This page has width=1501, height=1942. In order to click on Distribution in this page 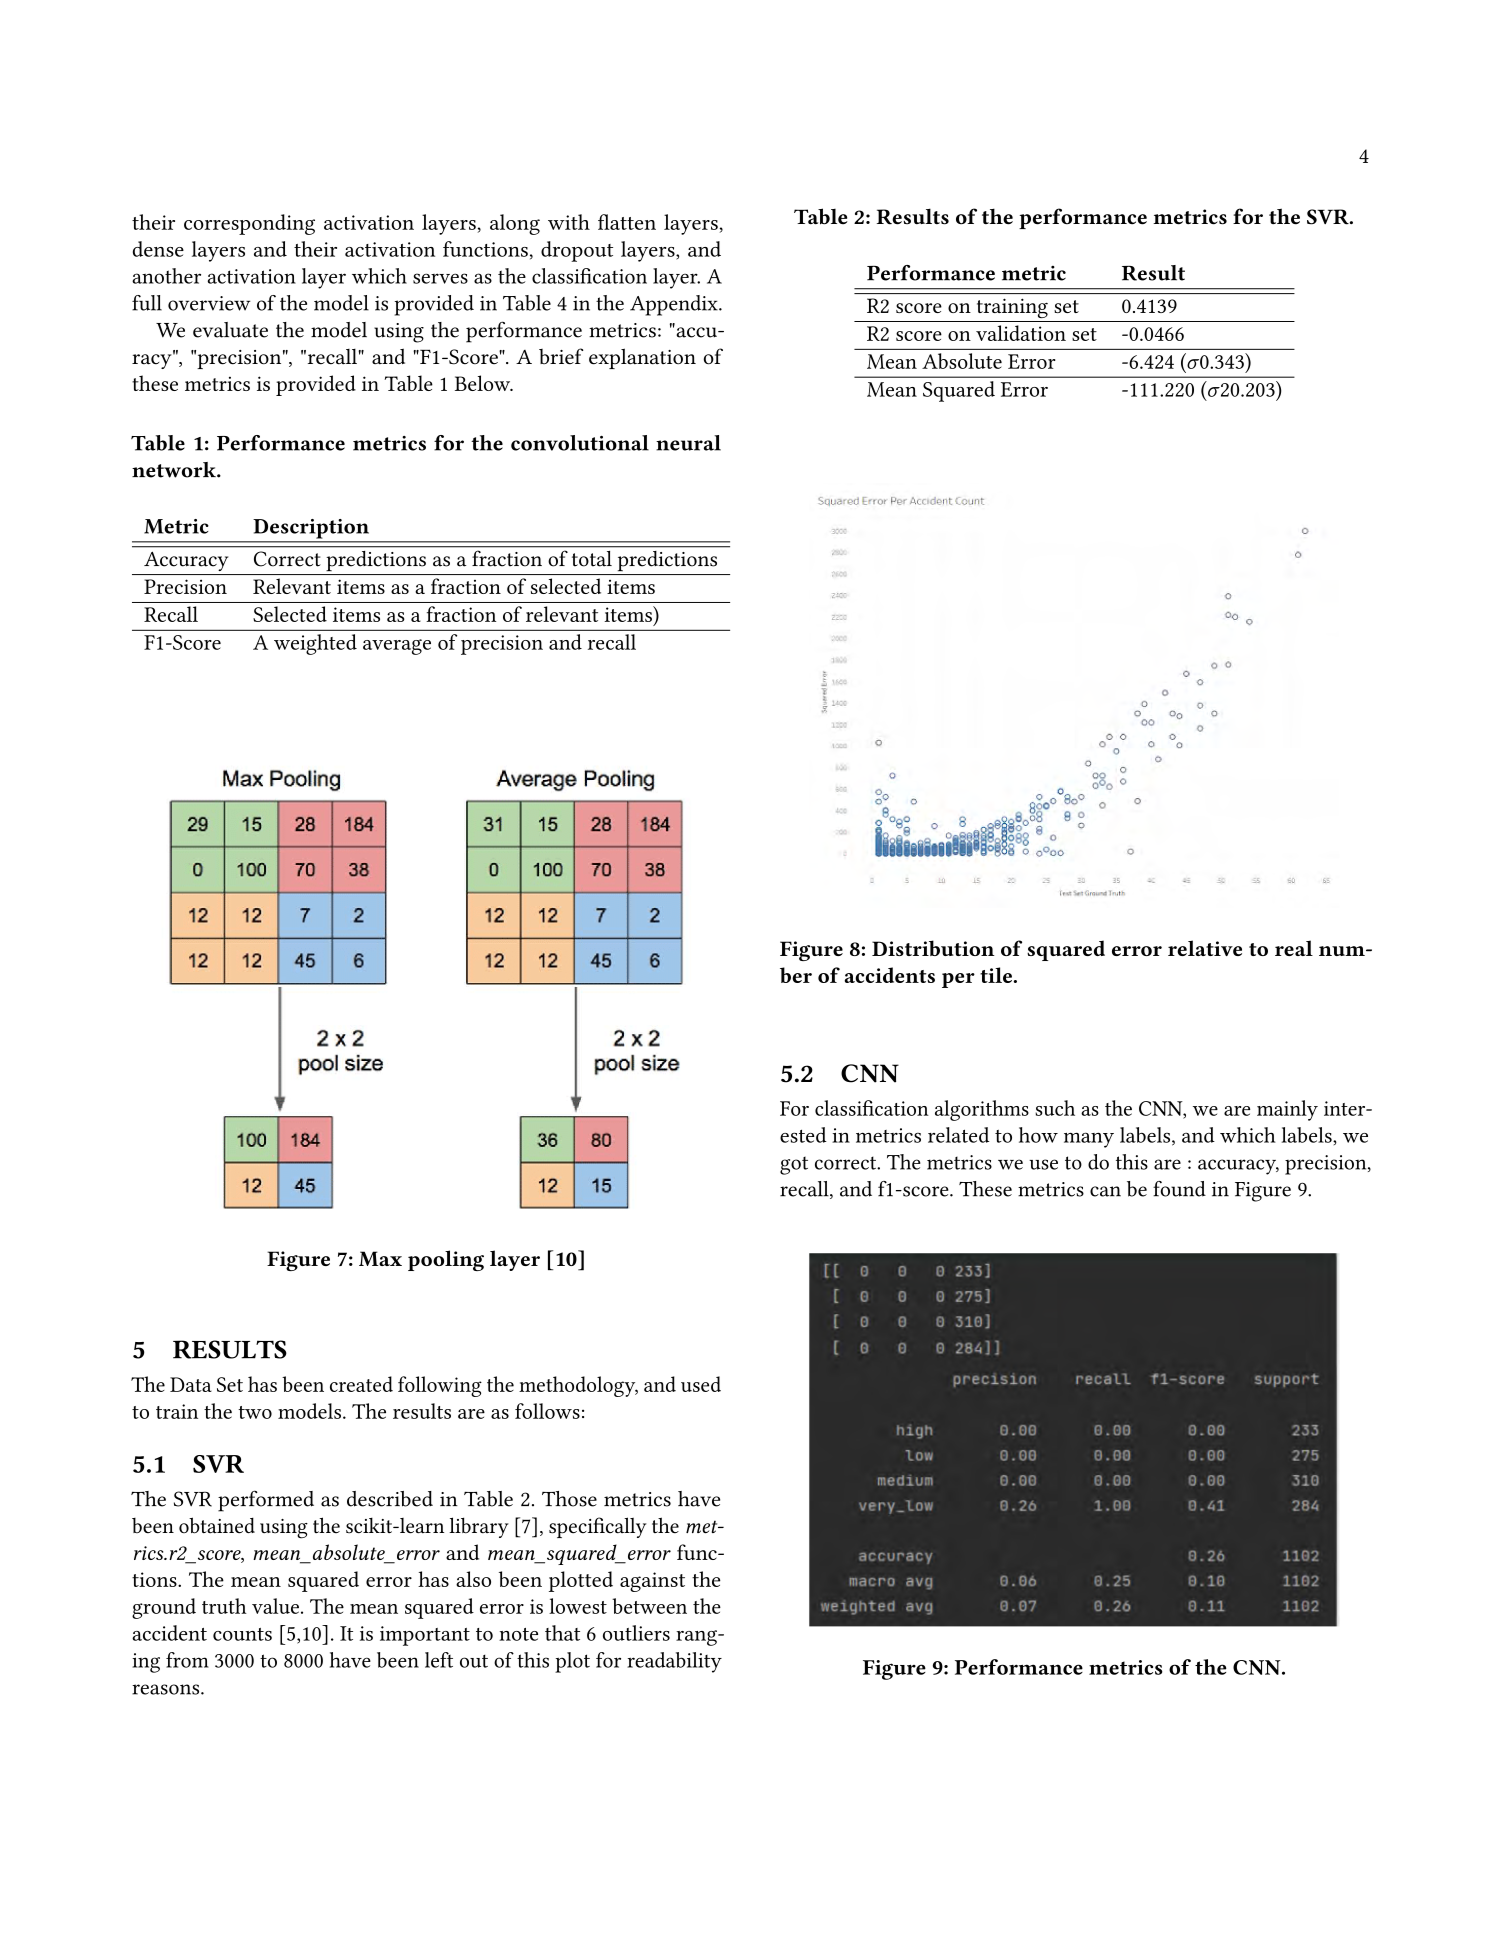, I will do `click(933, 948)`.
